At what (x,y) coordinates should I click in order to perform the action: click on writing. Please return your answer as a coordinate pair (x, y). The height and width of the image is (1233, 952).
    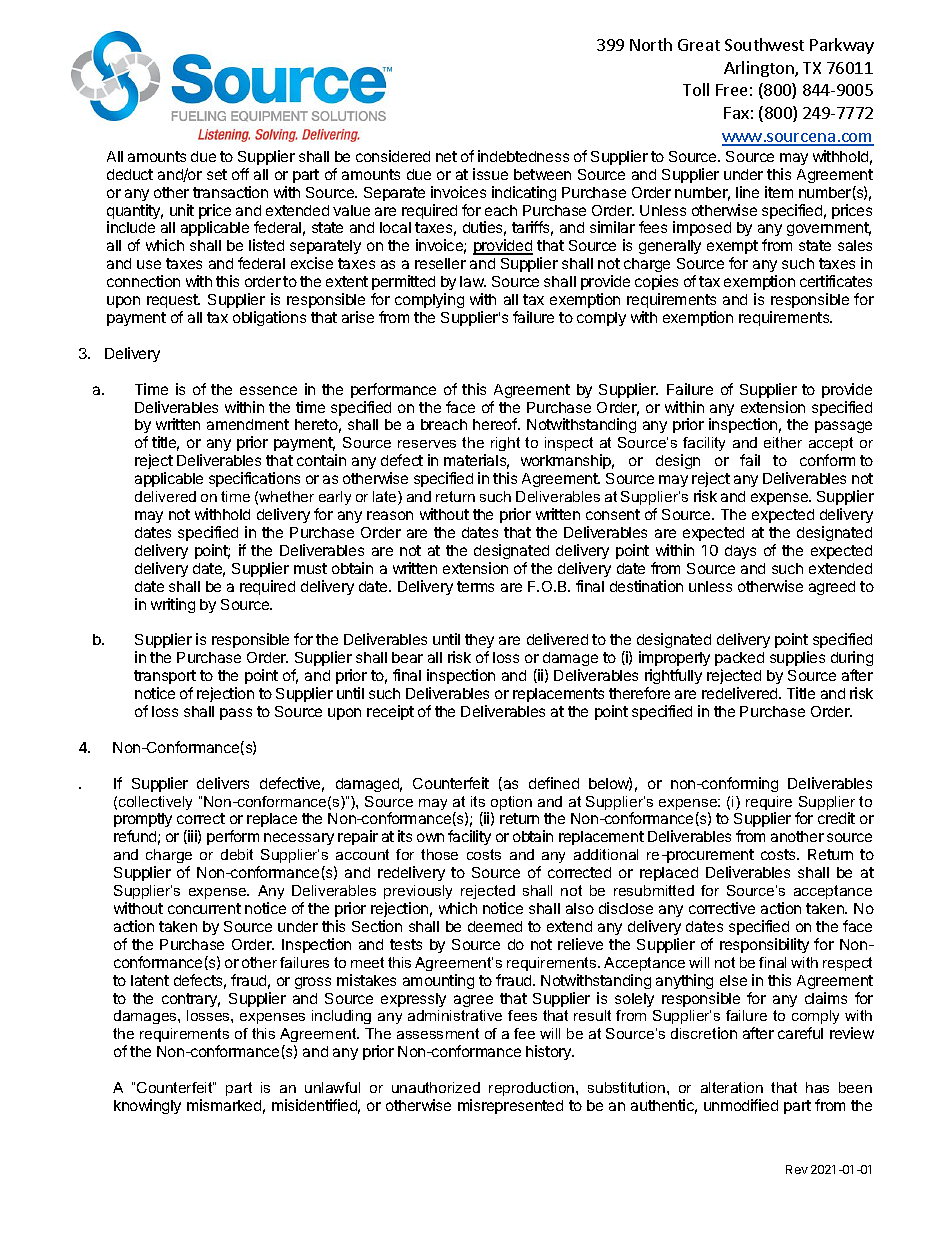
    Looking at the image, I should click on (173, 605).
